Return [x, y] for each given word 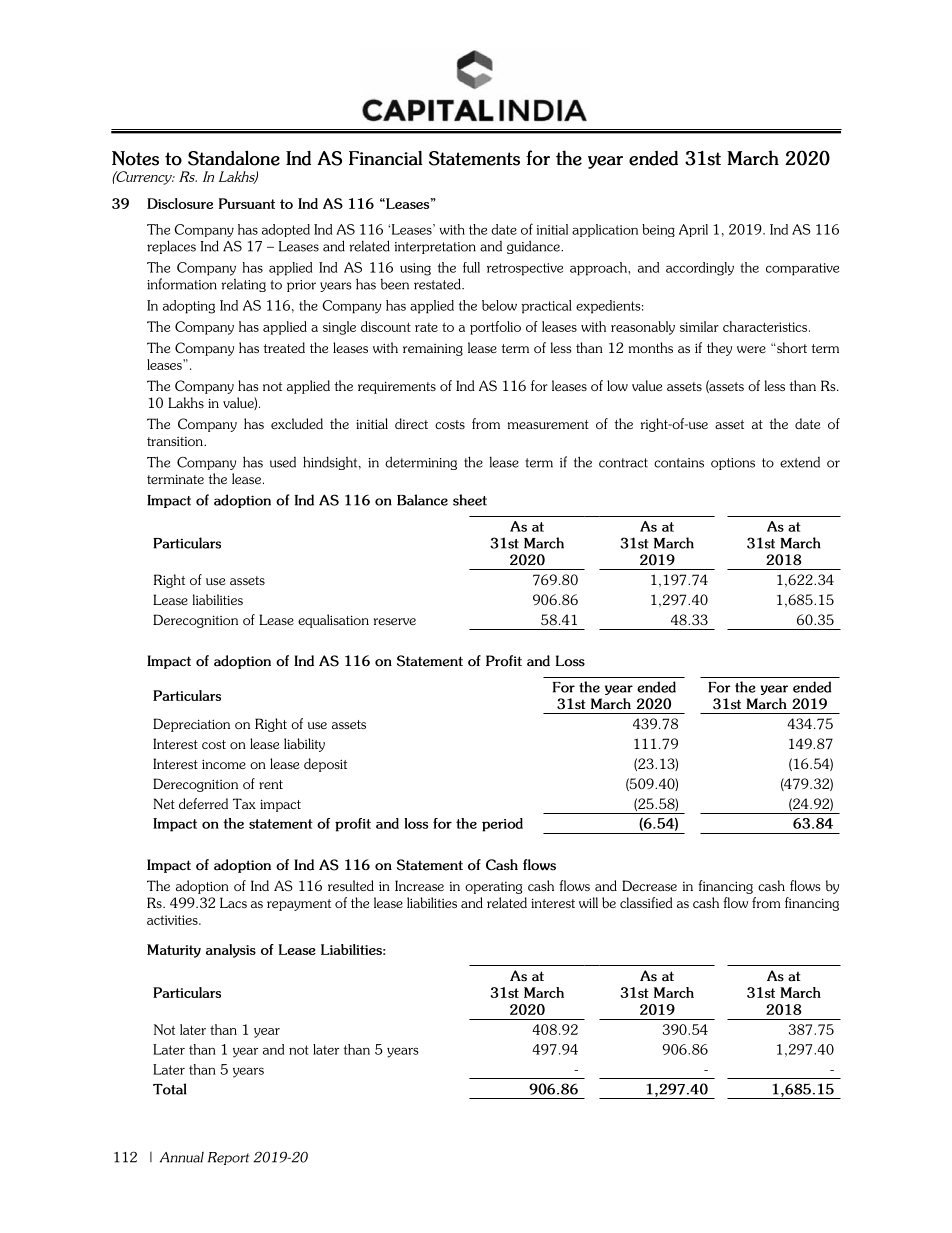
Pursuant [247, 203]
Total [170, 1089]
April [693, 230]
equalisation [333, 621]
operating [493, 888]
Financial [386, 158]
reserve [395, 621]
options [733, 464]
